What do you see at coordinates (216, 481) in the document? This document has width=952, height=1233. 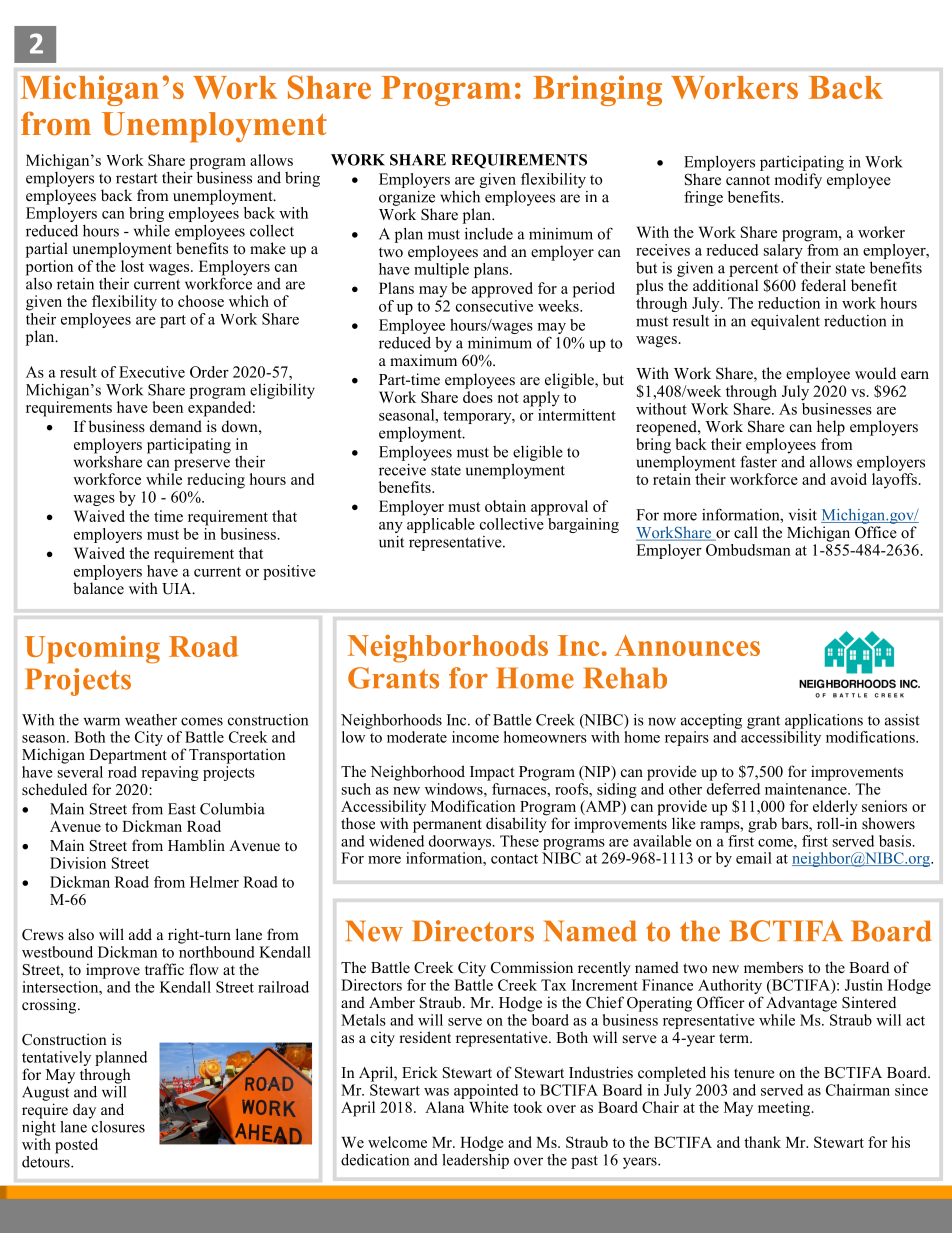 I see `reducing` at bounding box center [216, 481].
